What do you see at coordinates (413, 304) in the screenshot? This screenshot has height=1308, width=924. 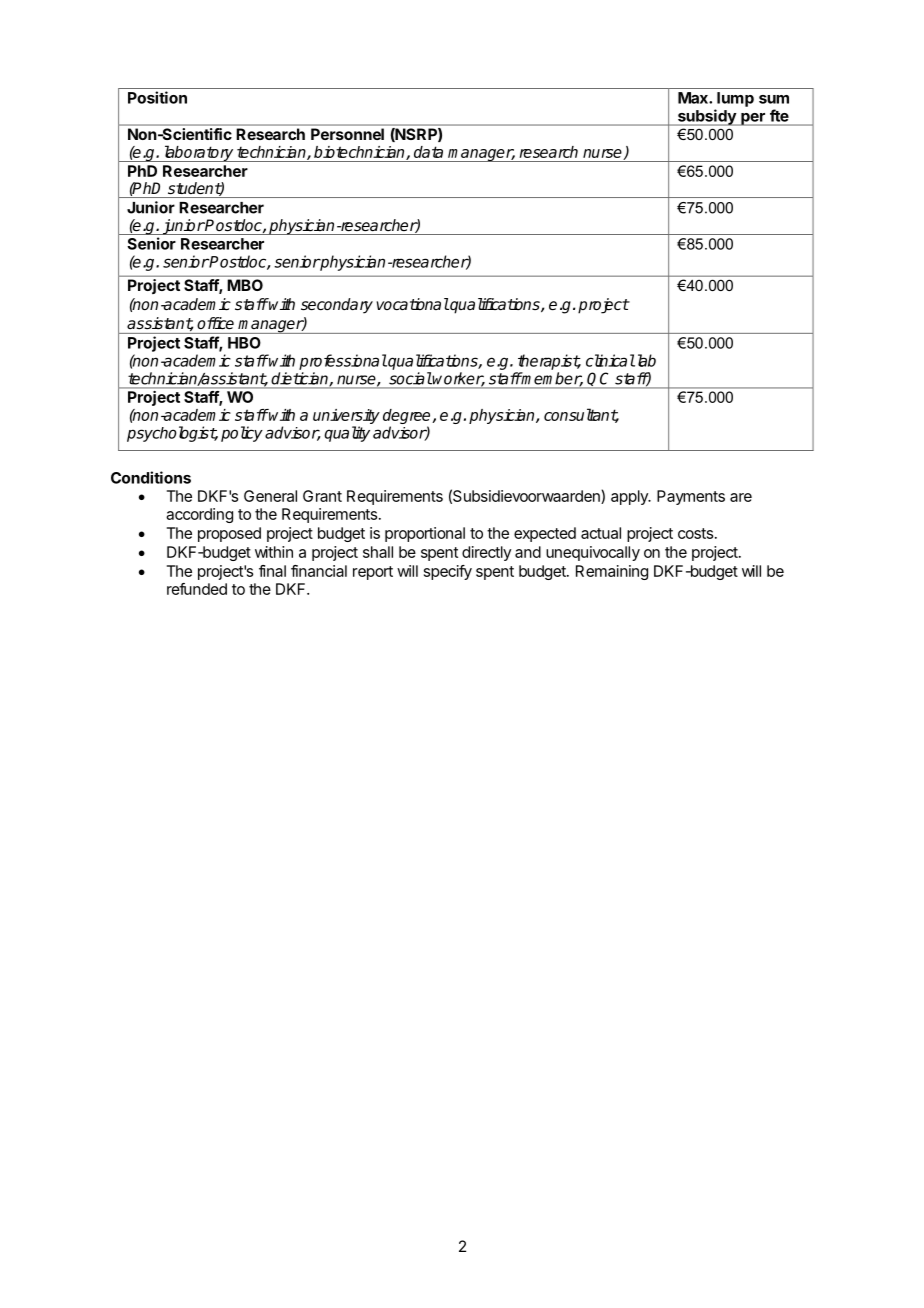 I see `vocational` at bounding box center [413, 304].
